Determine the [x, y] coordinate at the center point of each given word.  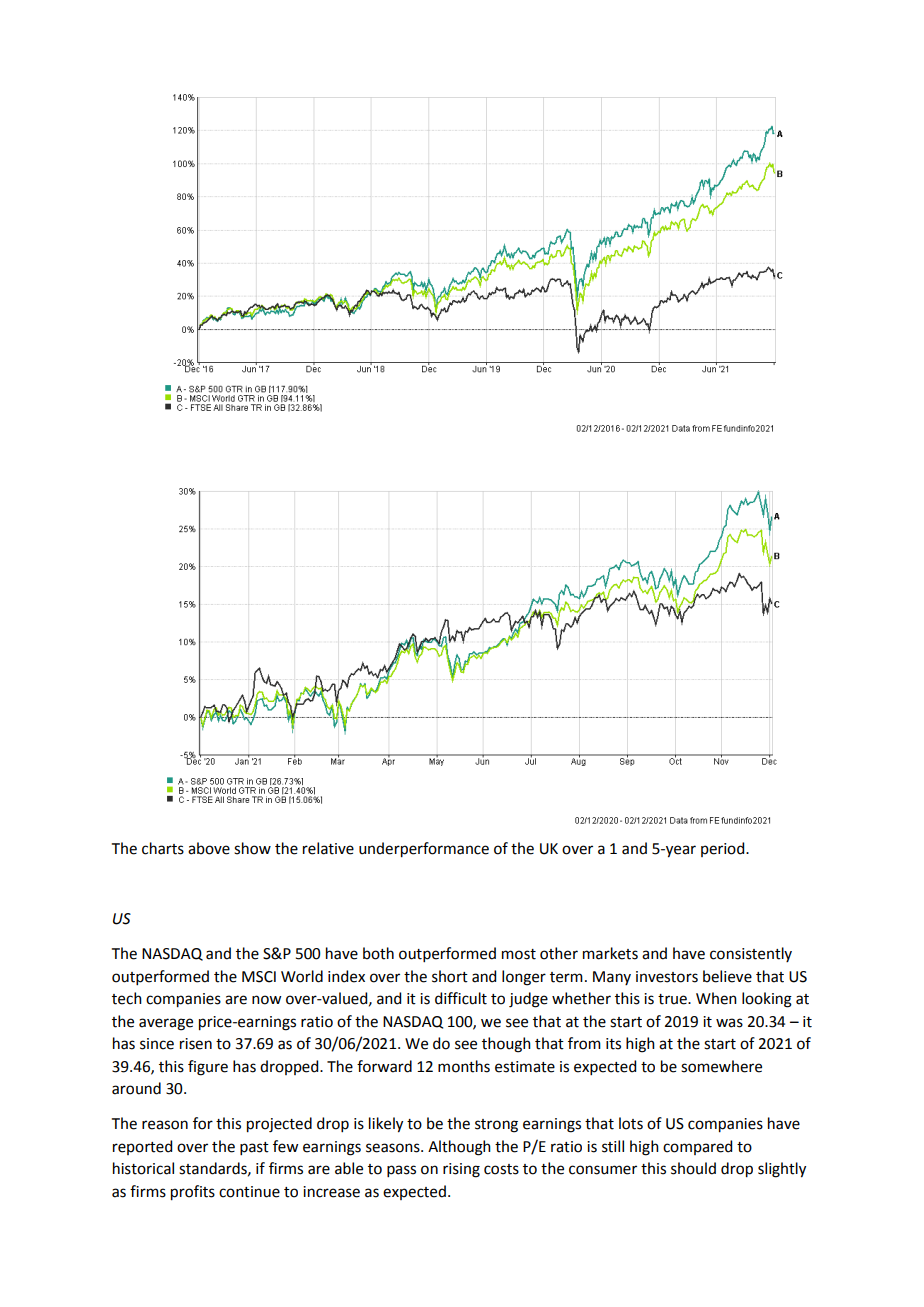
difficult [461, 998]
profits [193, 1193]
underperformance [424, 850]
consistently [751, 954]
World [302, 976]
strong [496, 1126]
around [136, 1088]
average [166, 1024]
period [724, 849]
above [209, 848]
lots [631, 1123]
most [519, 954]
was [729, 1023]
